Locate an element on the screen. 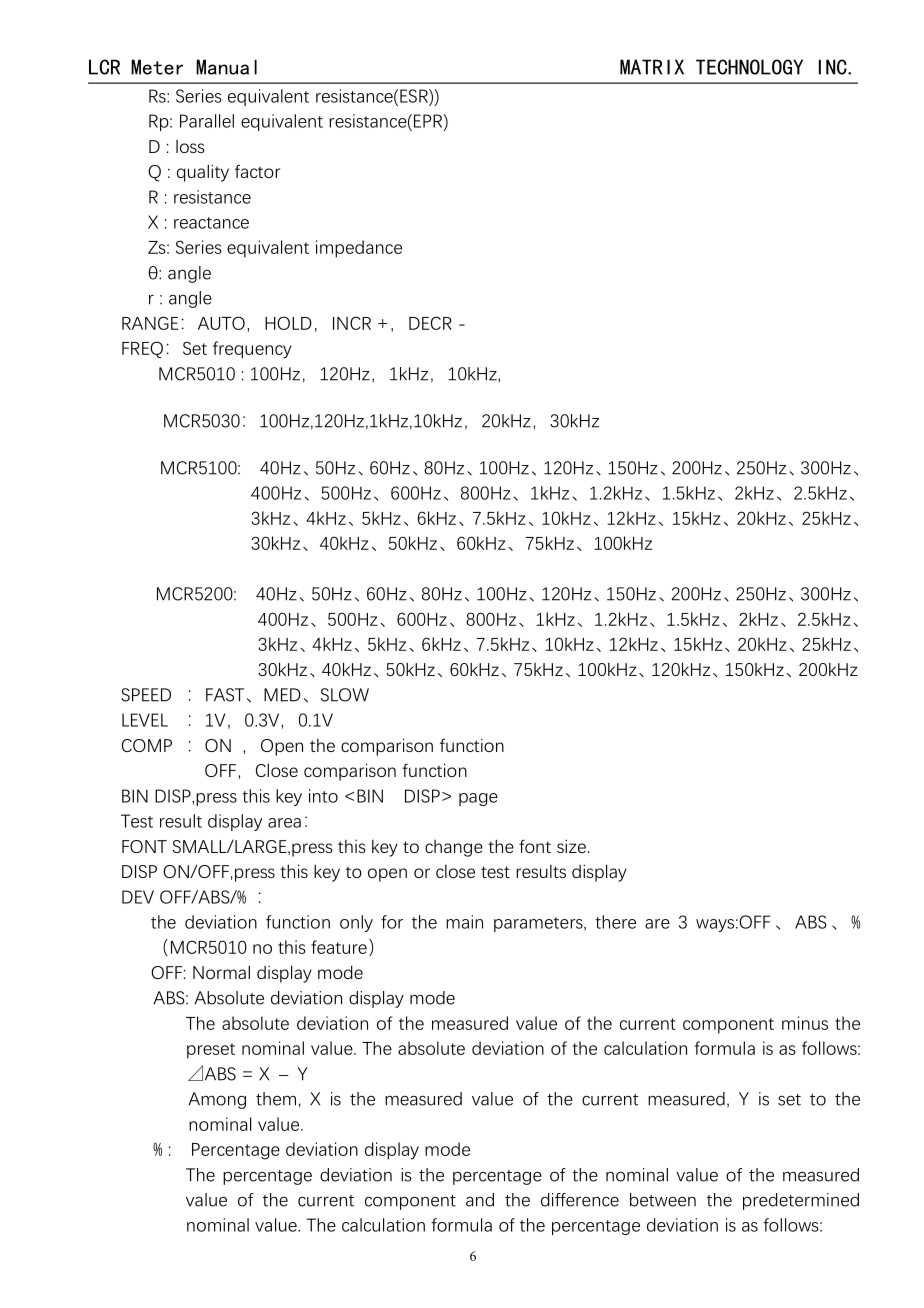  page is located at coordinates (478, 799).
